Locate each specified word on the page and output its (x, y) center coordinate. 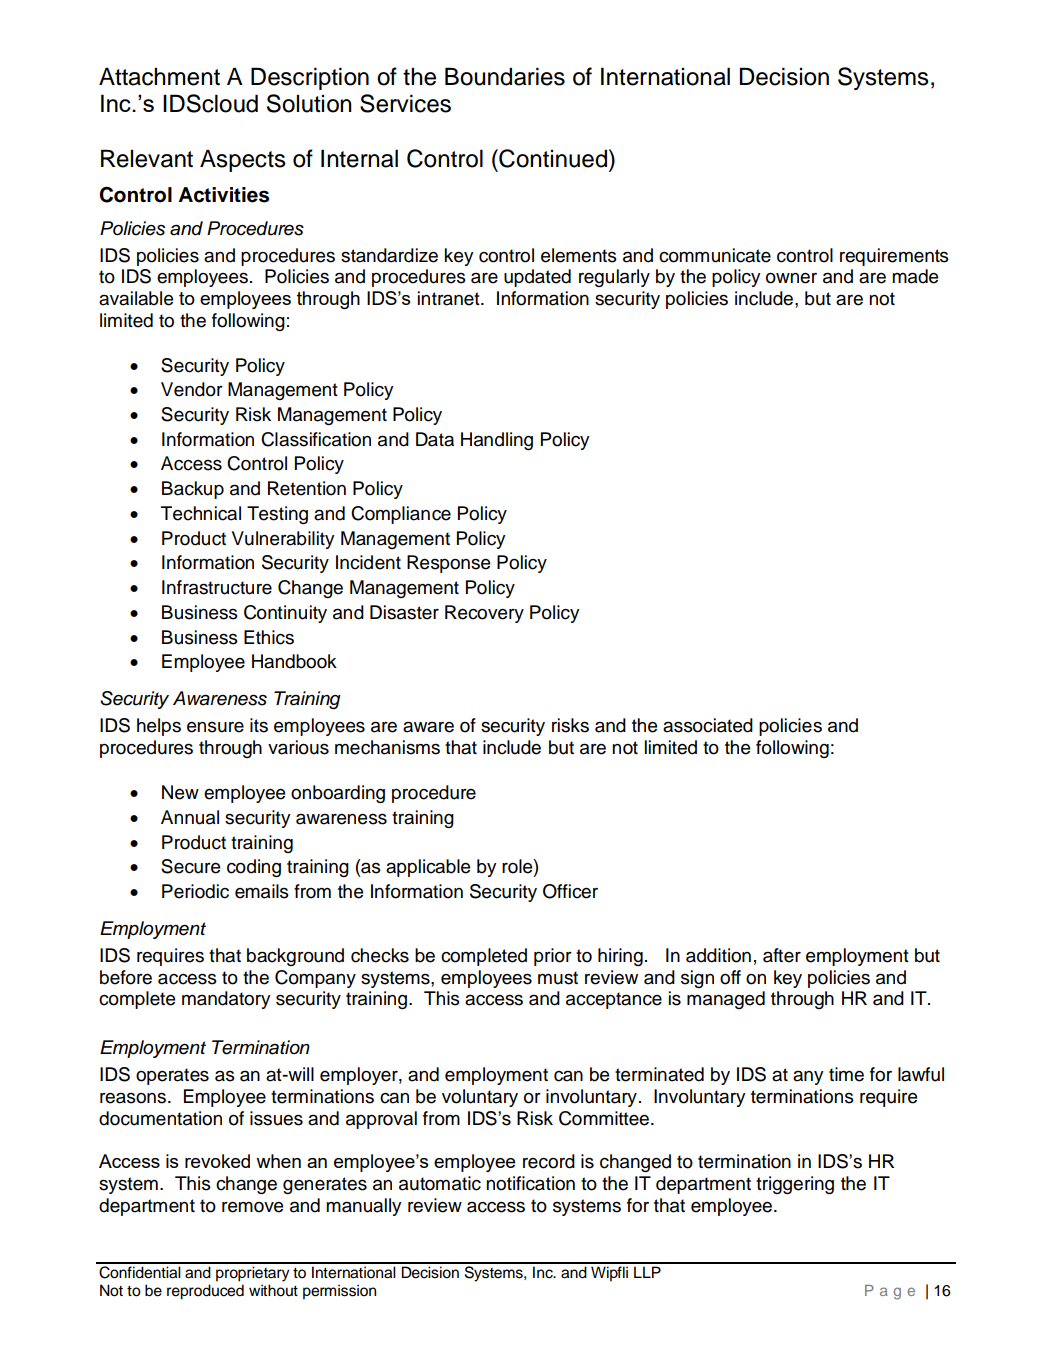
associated (708, 725)
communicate (715, 255)
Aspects (243, 160)
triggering (795, 1185)
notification (530, 1183)
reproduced (205, 1292)
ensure (215, 727)
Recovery (484, 614)
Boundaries (505, 76)
